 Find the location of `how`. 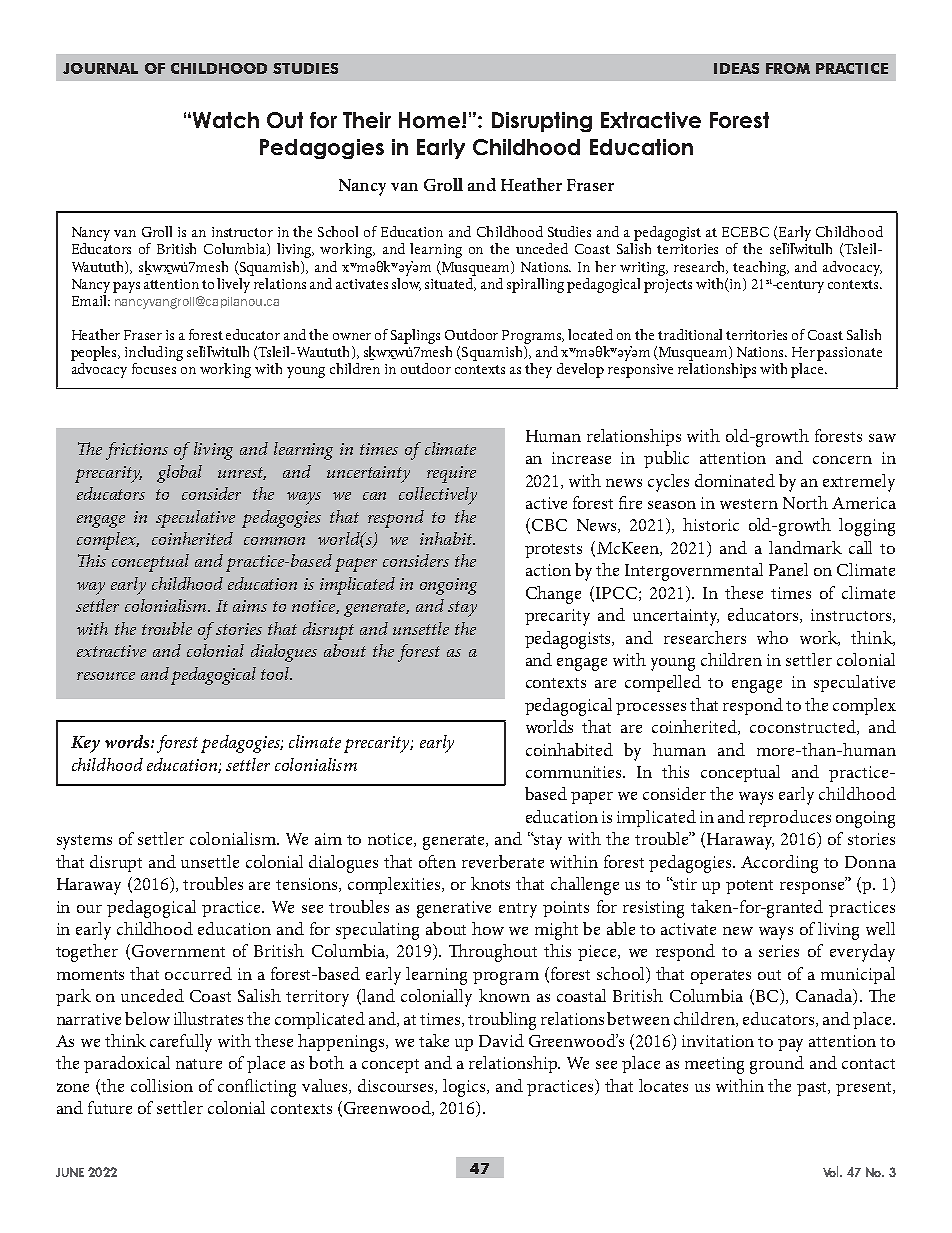

how is located at coordinates (488, 928).
